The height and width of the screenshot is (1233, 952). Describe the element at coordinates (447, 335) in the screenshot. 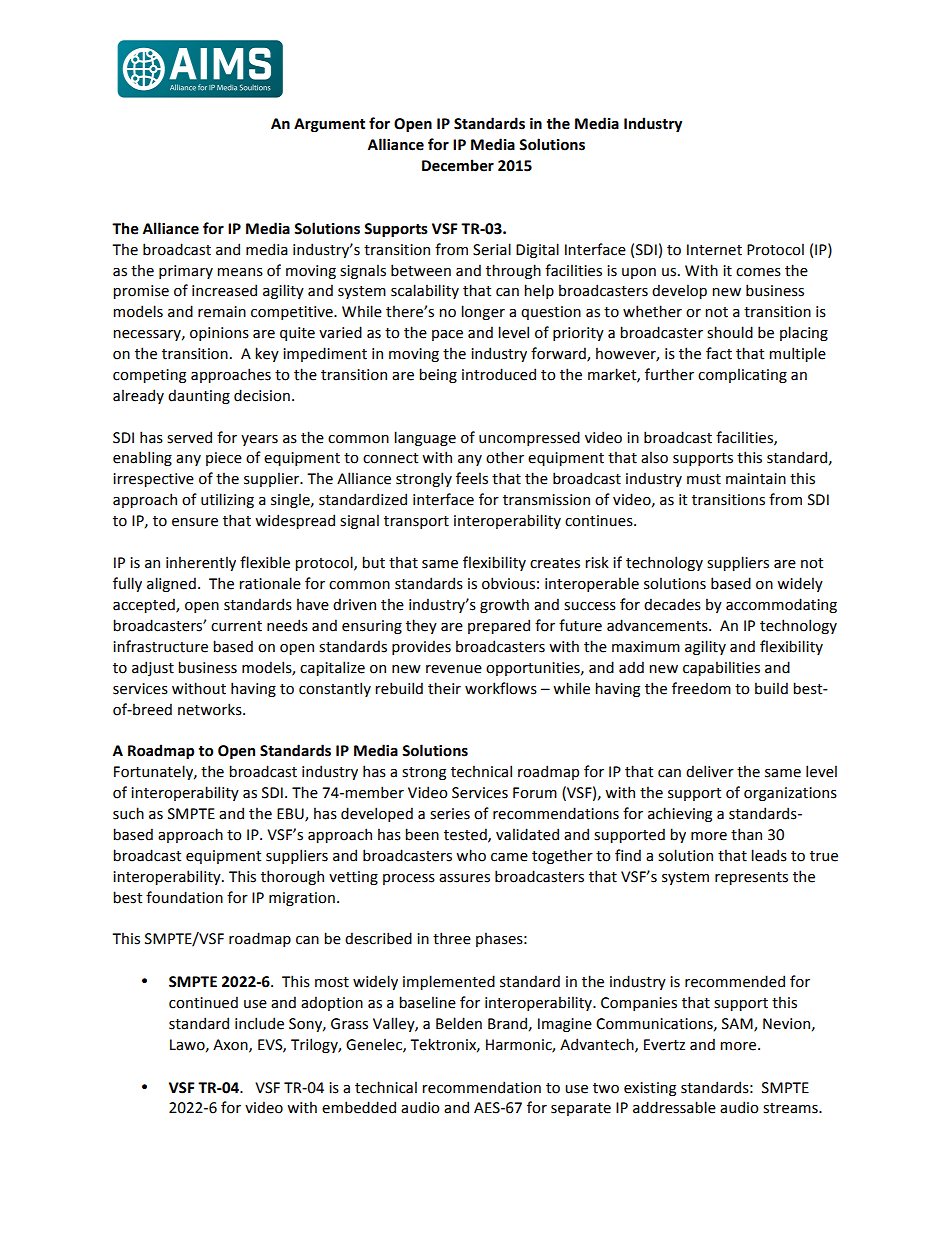

I see `pace` at that location.
